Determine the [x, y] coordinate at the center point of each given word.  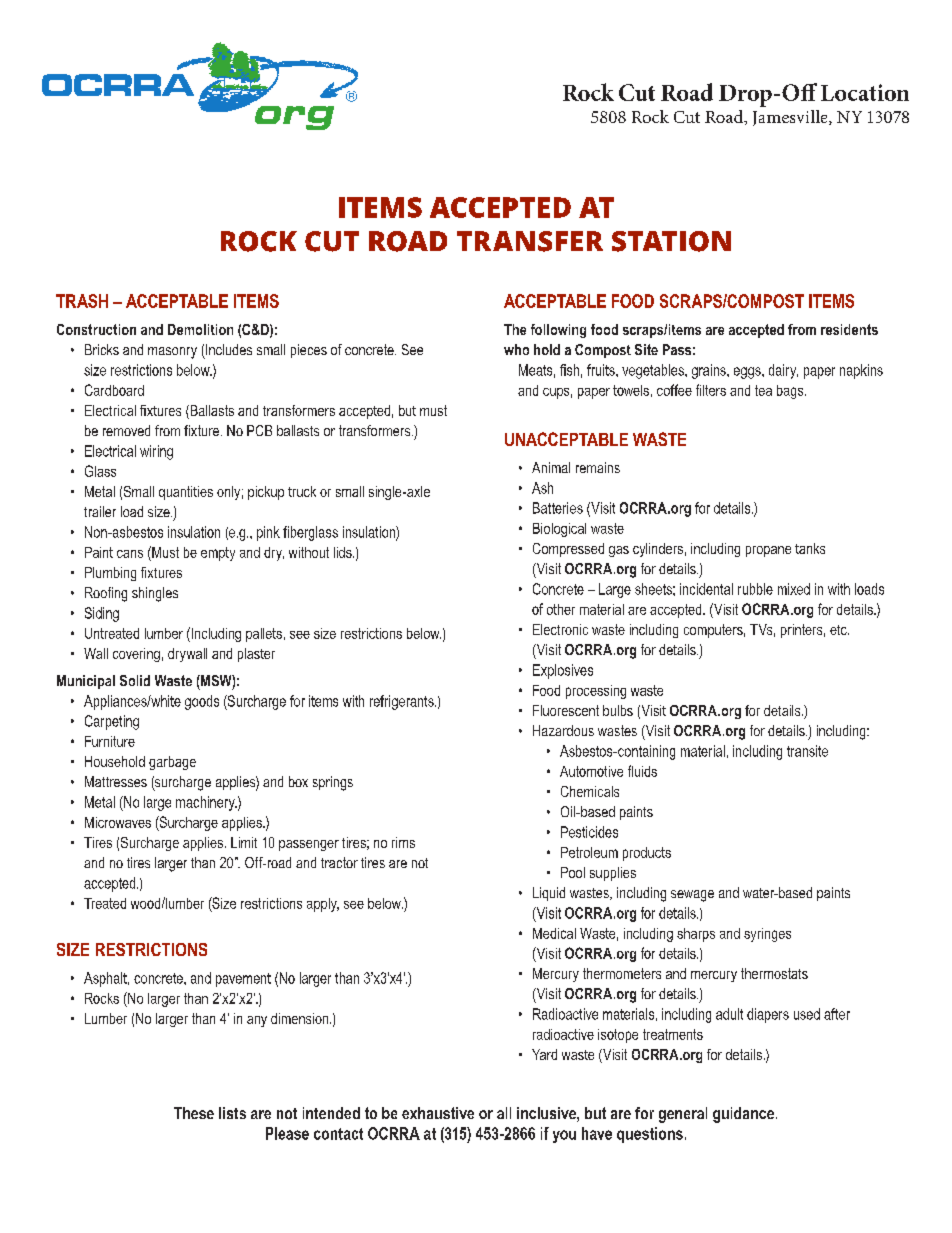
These [194, 1113]
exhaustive [438, 1113]
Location [865, 92]
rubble [755, 589]
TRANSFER [530, 241]
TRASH [82, 301]
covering [136, 655]
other [561, 609]
